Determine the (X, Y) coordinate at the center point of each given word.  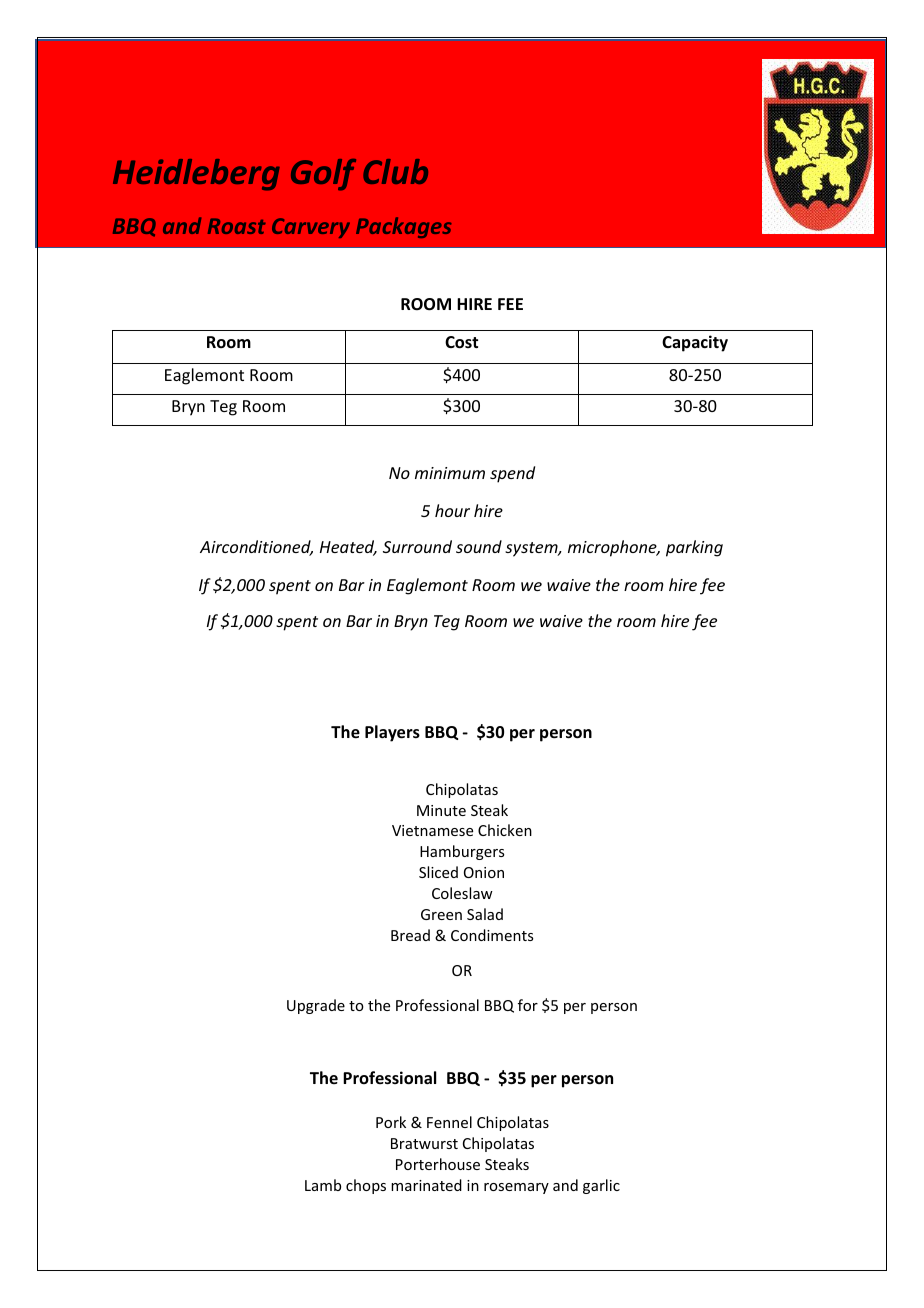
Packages (404, 227)
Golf (323, 175)
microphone (613, 548)
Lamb (323, 1185)
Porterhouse (438, 1164)
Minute (441, 810)
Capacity (695, 343)
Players (392, 733)
